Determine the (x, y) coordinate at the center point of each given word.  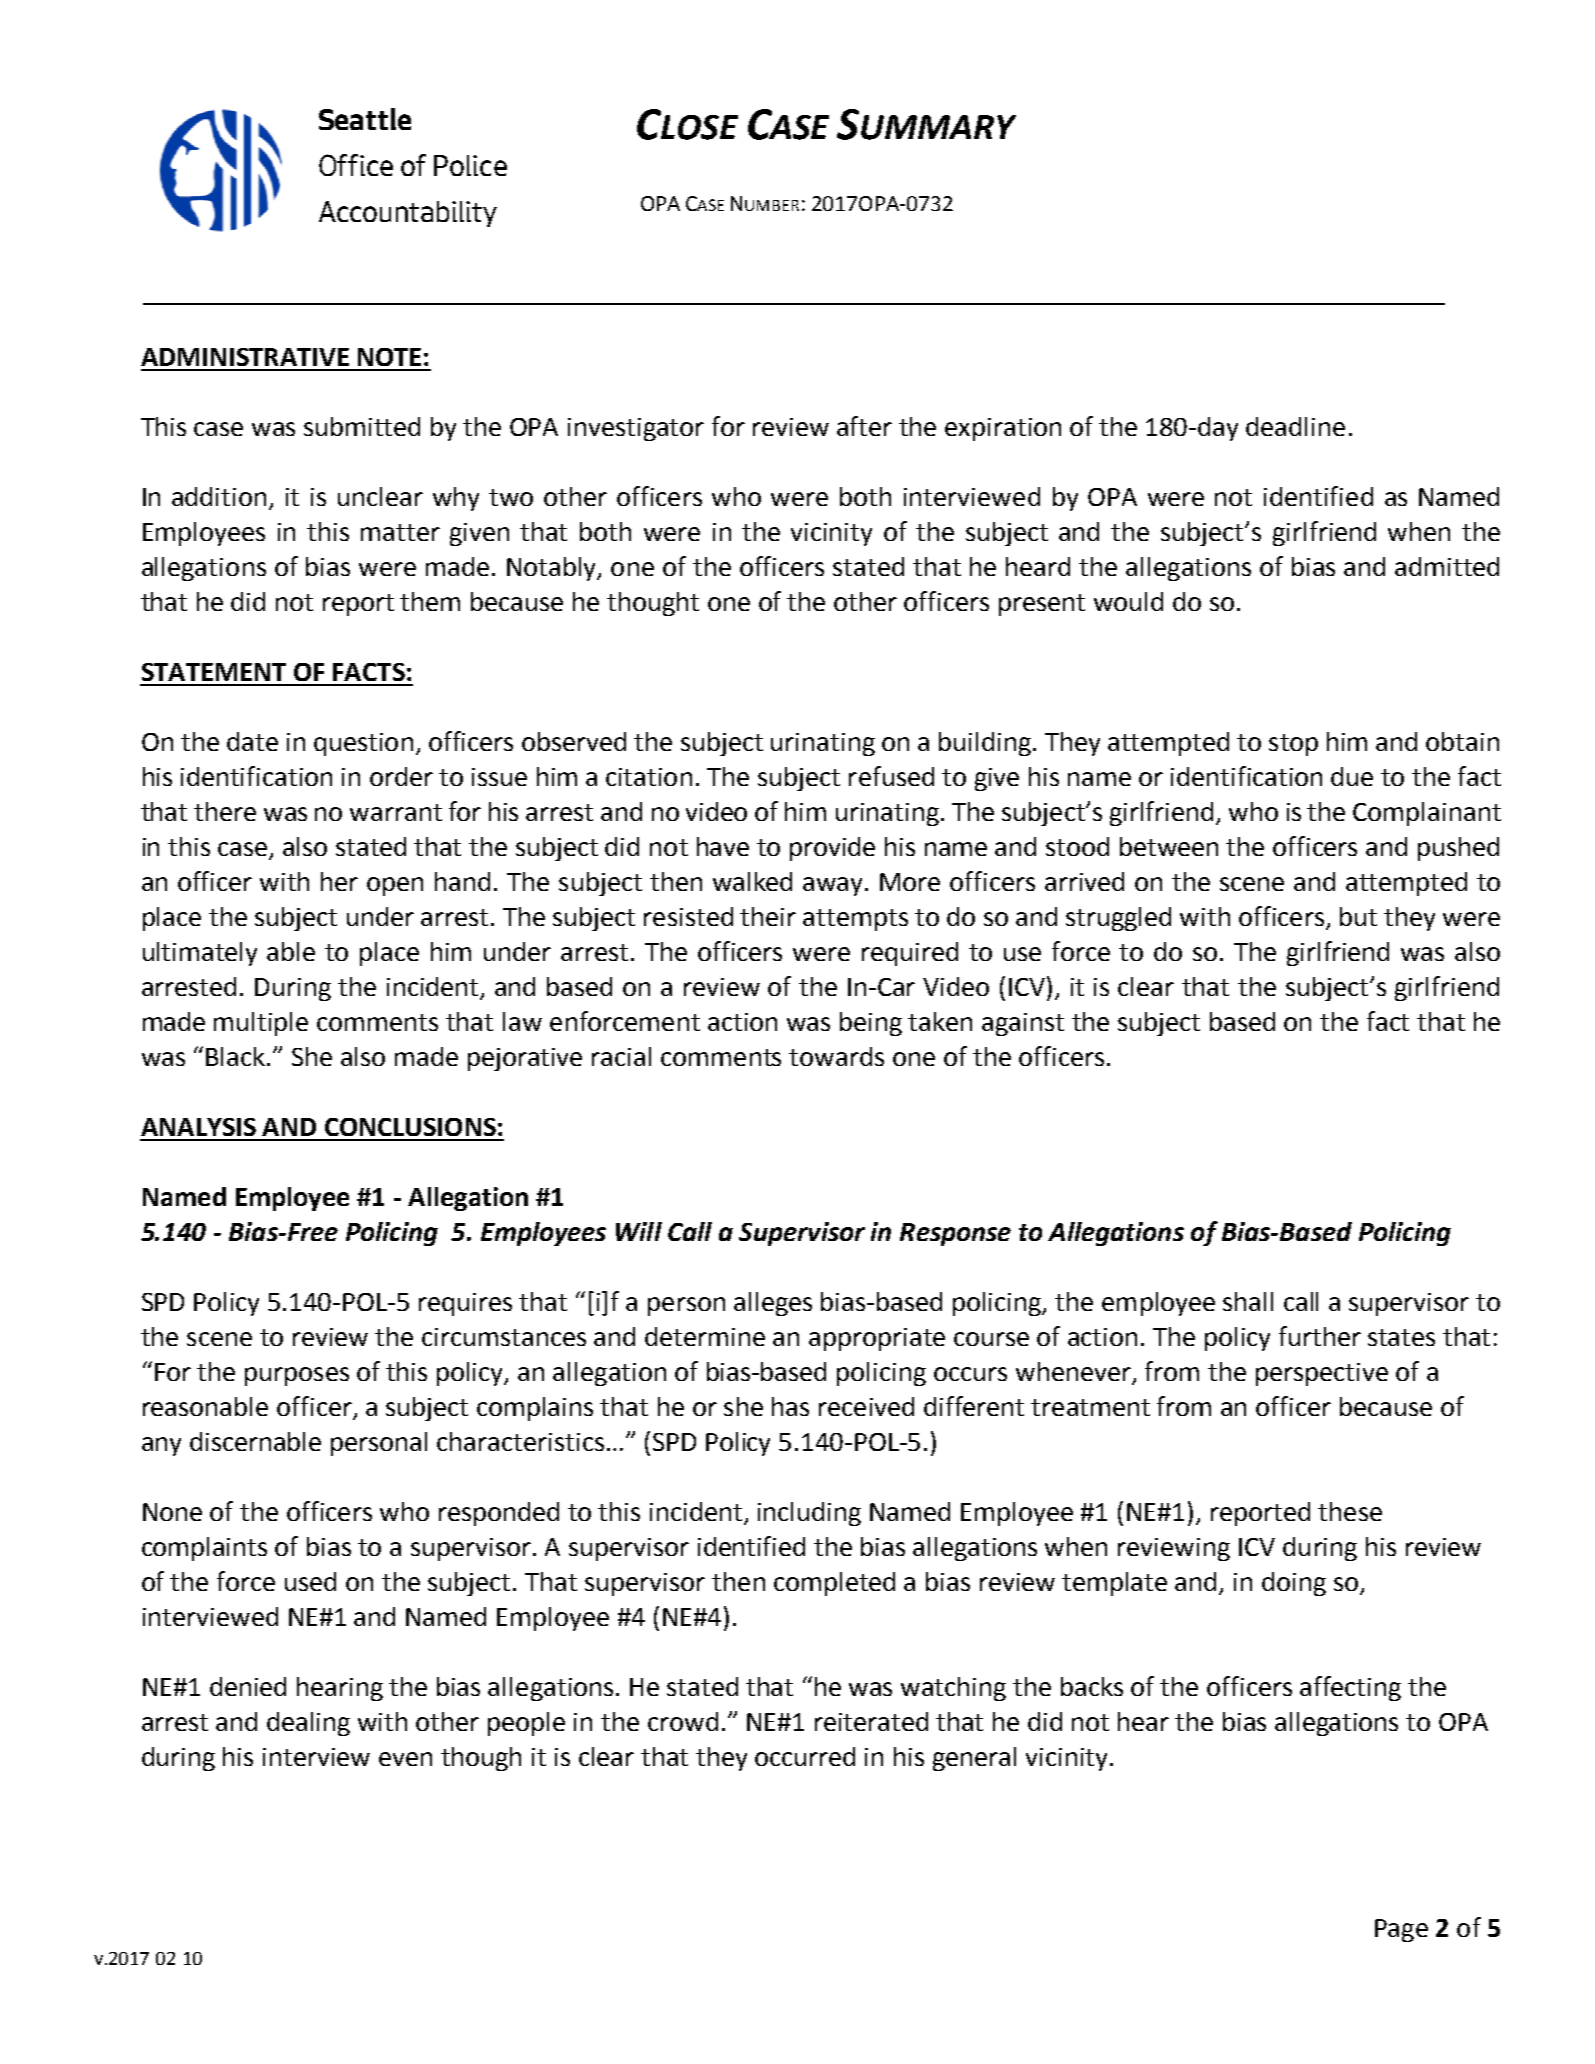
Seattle (365, 119)
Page (1401, 1930)
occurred (805, 1756)
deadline (1295, 426)
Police (470, 165)
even (405, 1759)
